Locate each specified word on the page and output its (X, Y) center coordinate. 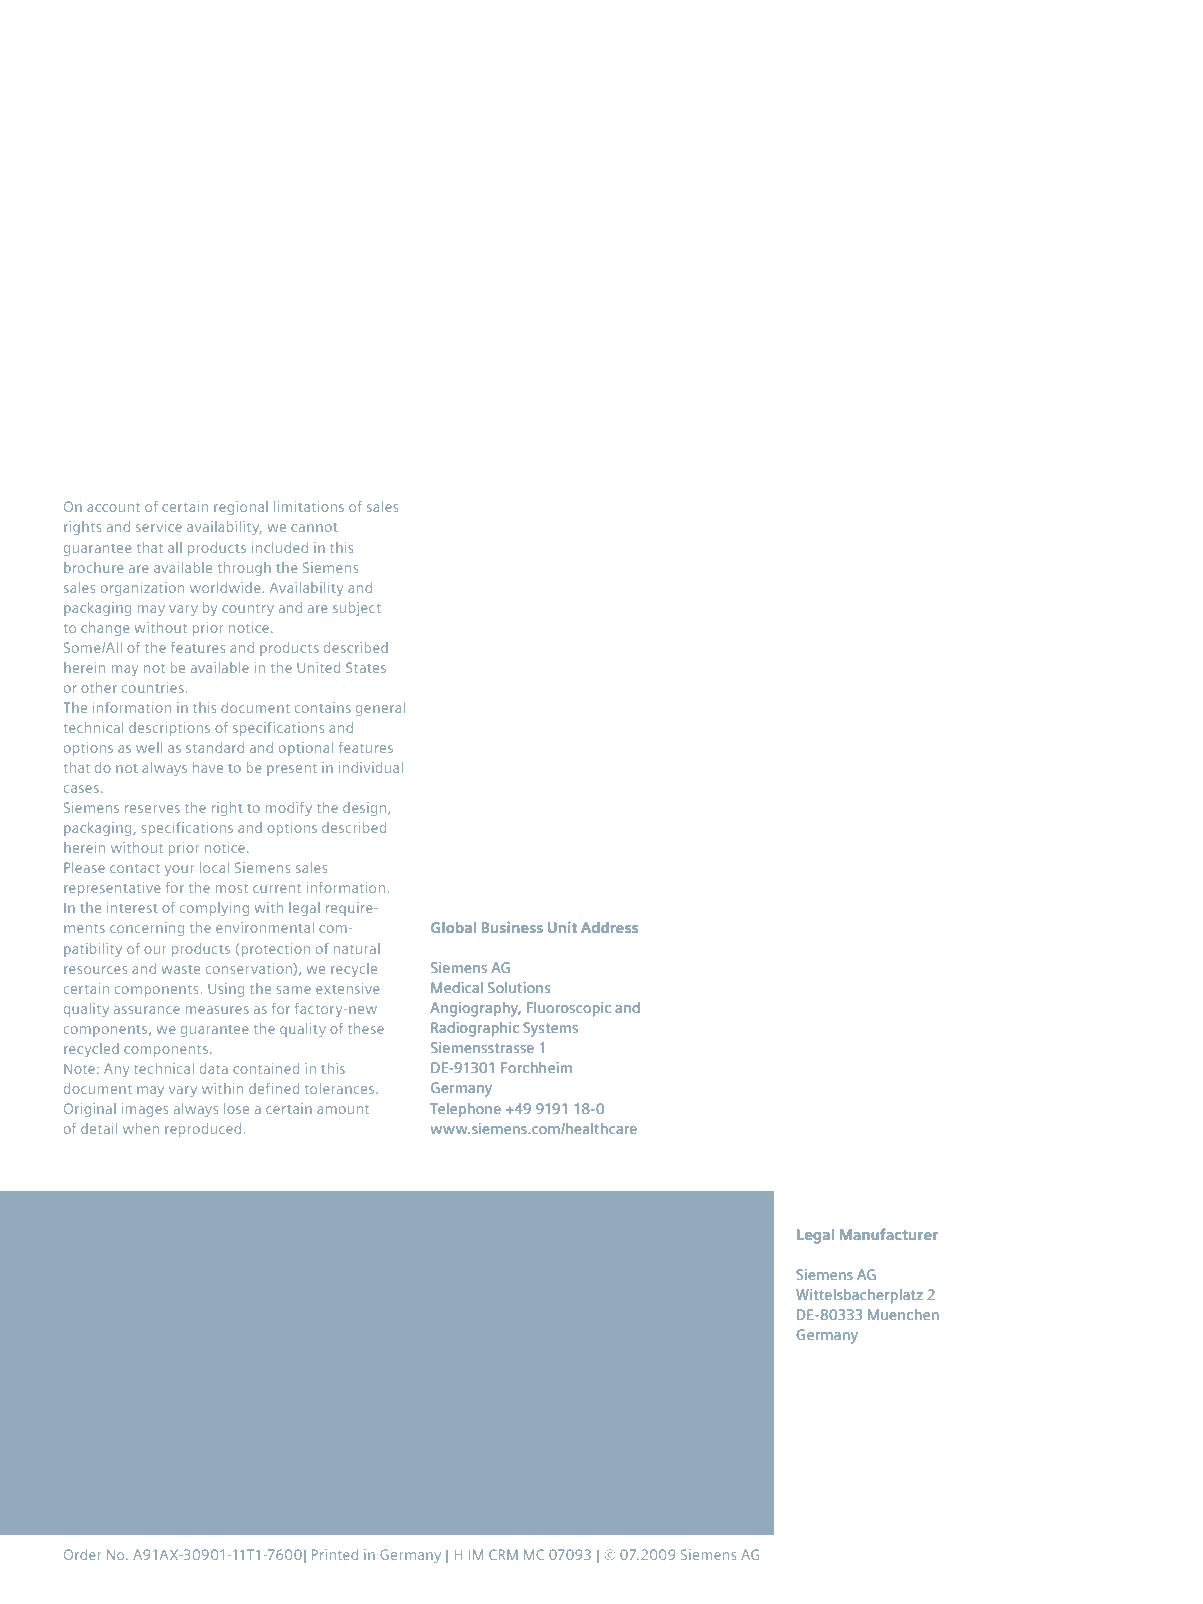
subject (357, 609)
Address (609, 927)
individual (371, 767)
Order (82, 1554)
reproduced (203, 1130)
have (208, 767)
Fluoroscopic (569, 1009)
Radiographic (475, 1029)
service (159, 526)
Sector (529, 1294)
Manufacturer (889, 1234)
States (366, 667)
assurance (147, 1010)
